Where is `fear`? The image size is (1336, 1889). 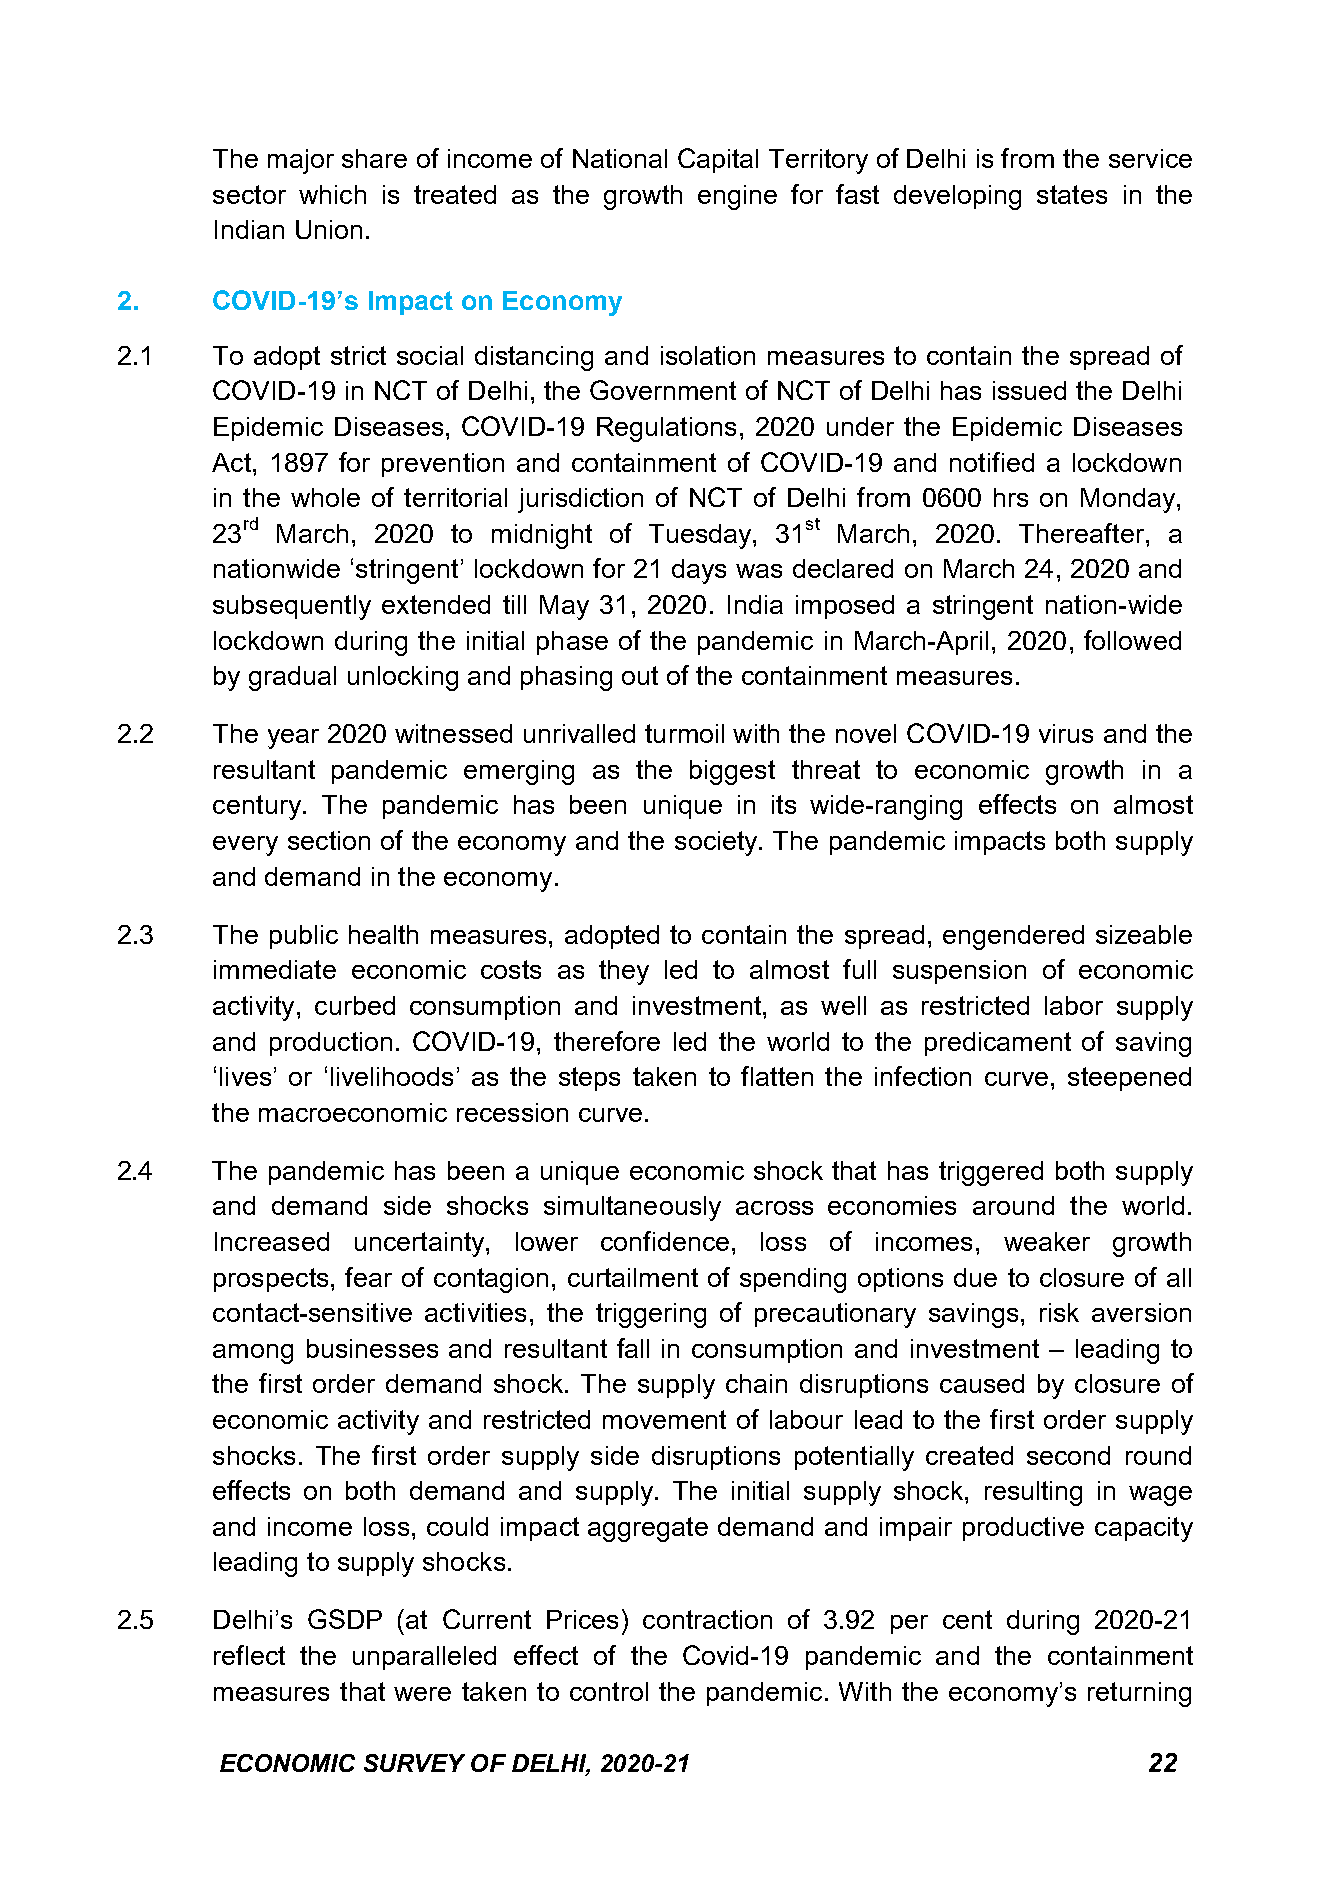
fear is located at coordinates (368, 1277).
